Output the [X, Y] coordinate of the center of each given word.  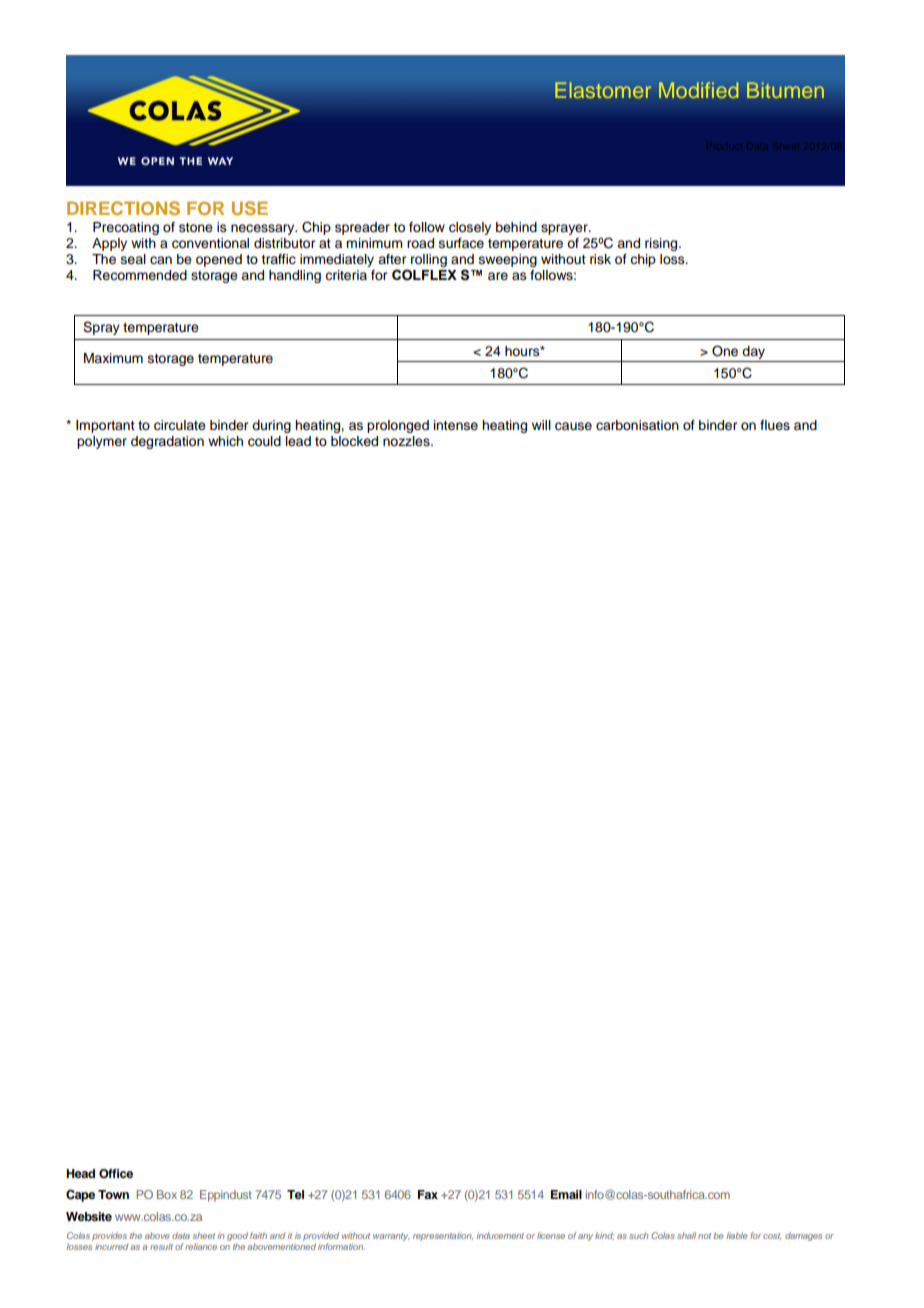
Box [167, 1194]
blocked [354, 441]
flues [775, 425]
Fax [428, 1194]
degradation [167, 442]
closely [470, 228]
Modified [699, 90]
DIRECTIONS [123, 208]
